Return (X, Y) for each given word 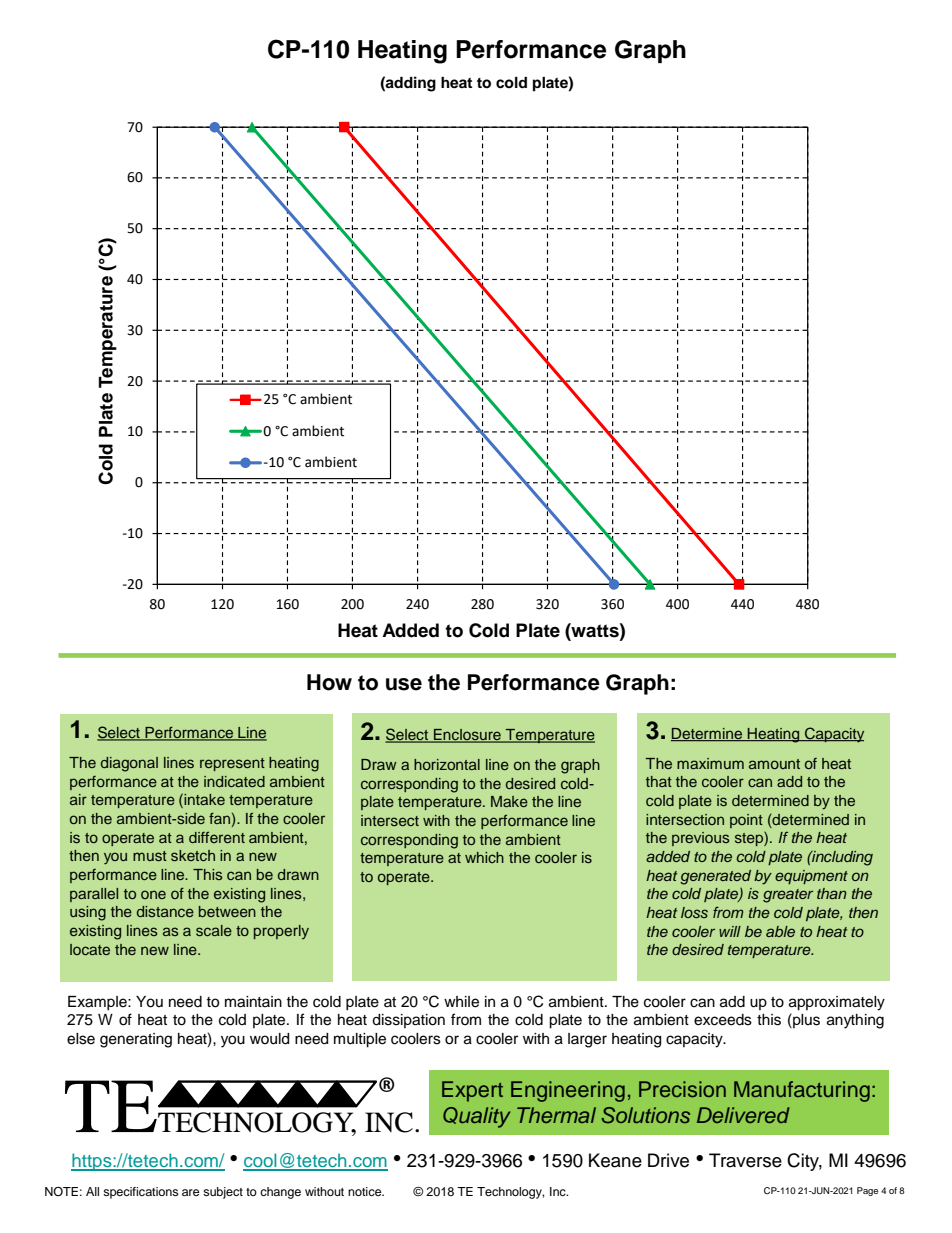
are (191, 1192)
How (329, 682)
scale (214, 930)
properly (281, 932)
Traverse (745, 1160)
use (404, 684)
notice (366, 1191)
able (780, 931)
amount (774, 764)
